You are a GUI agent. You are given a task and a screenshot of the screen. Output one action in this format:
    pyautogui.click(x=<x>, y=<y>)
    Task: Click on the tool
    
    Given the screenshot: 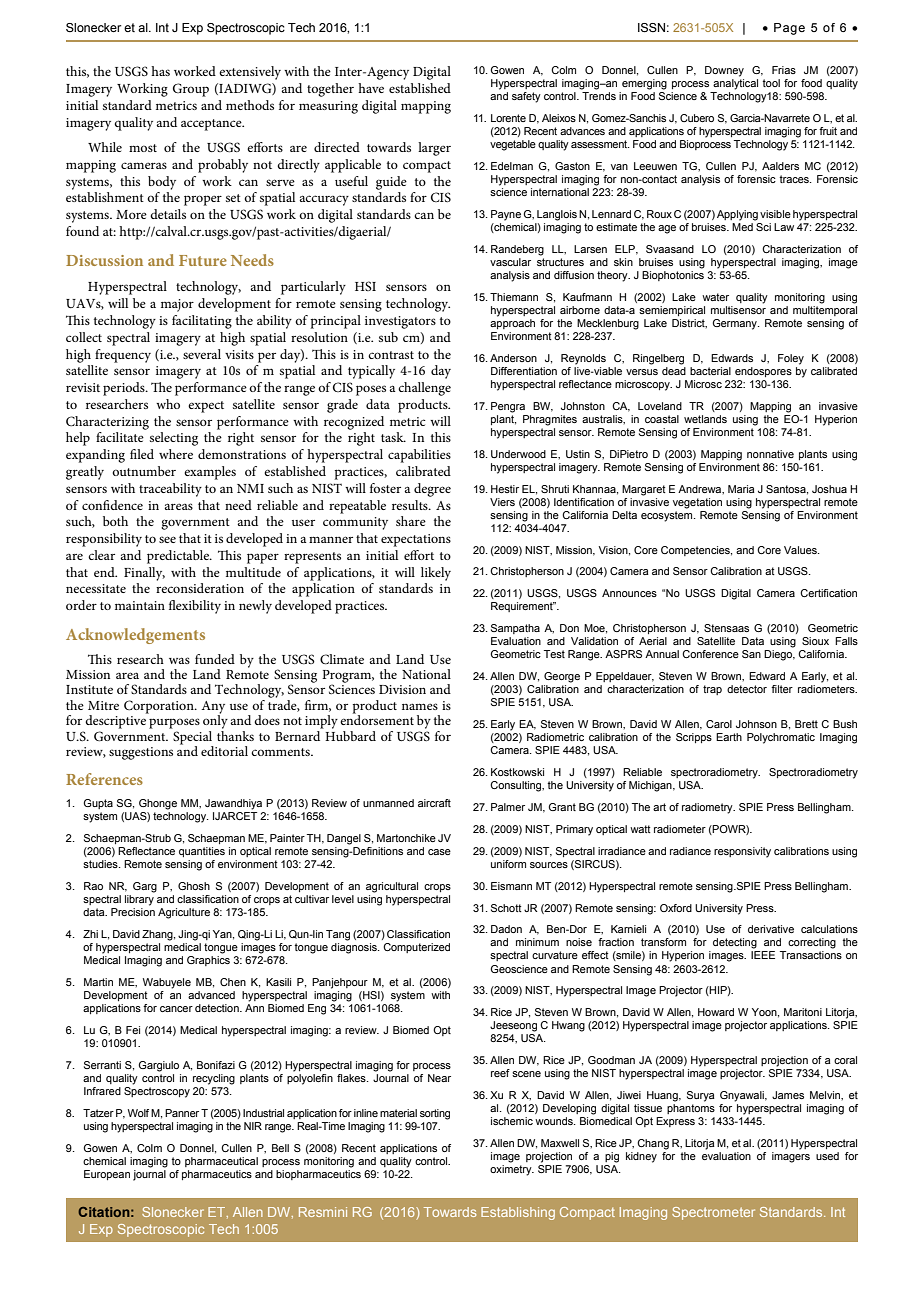 What is the action you would take?
    pyautogui.click(x=771, y=83)
